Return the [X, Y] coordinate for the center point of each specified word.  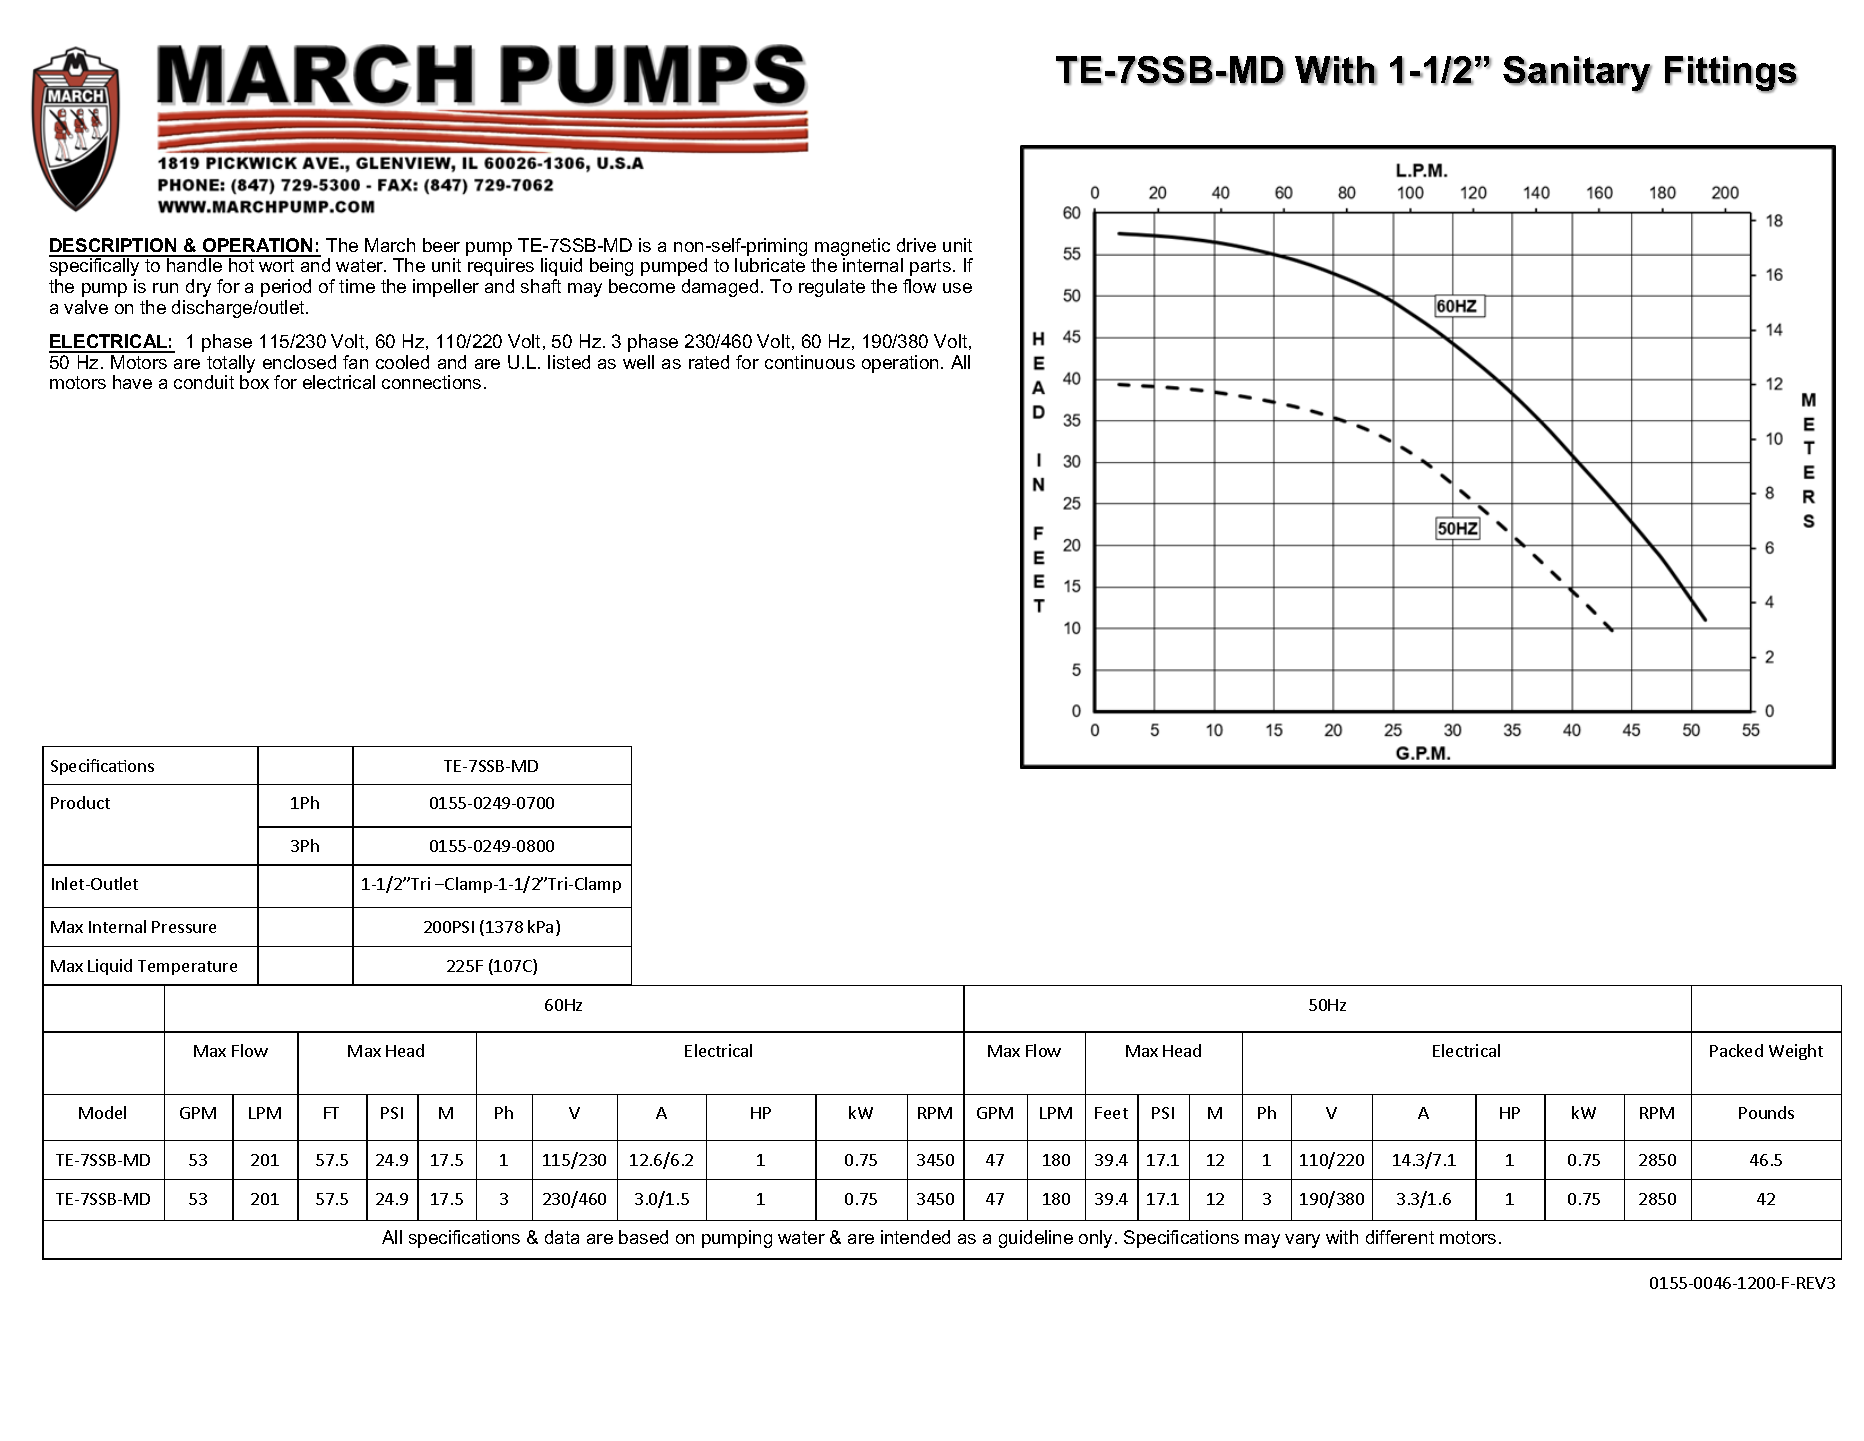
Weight [1796, 1052]
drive [916, 245]
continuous [810, 362]
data [562, 1237]
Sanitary [1577, 74]
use [957, 288]
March [390, 245]
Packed [1736, 1050]
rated [709, 362]
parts [930, 267]
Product [80, 802]
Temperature [187, 967]
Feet [1111, 1113]
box [254, 382]
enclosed [299, 362]
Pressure [184, 927]
